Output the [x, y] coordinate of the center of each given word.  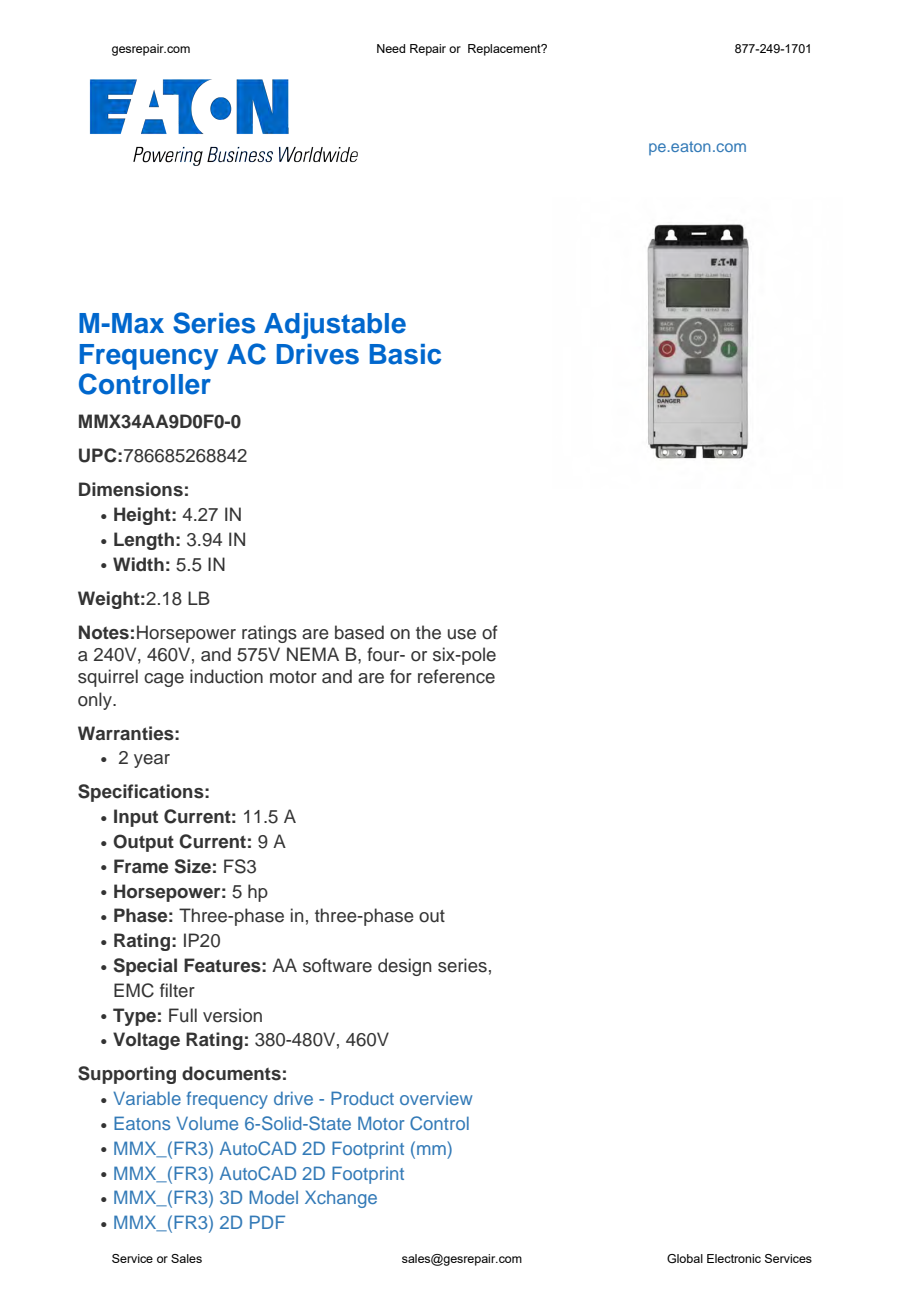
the [428, 632]
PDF [267, 1222]
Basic [405, 354]
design [404, 967]
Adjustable [335, 326]
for [401, 676]
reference [456, 676]
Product [362, 1098]
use [462, 634]
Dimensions [131, 489]
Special [145, 967]
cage [164, 680]
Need [391, 48]
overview [436, 1098]
